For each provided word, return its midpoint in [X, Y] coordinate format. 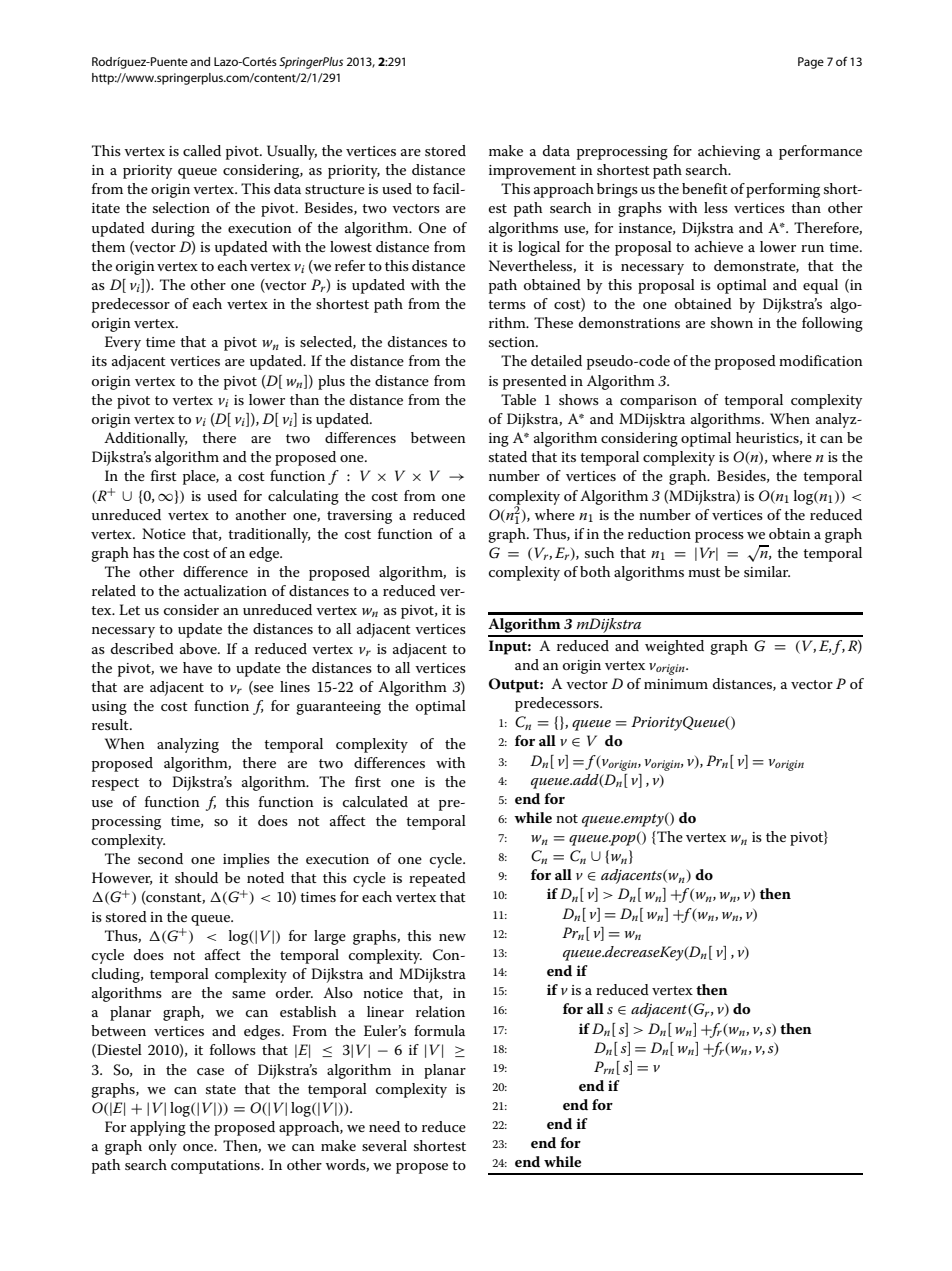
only [163, 1147]
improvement [532, 172]
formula [439, 1030]
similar [767, 571]
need [384, 1126]
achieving [729, 152]
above [199, 648]
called [202, 150]
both [595, 571]
